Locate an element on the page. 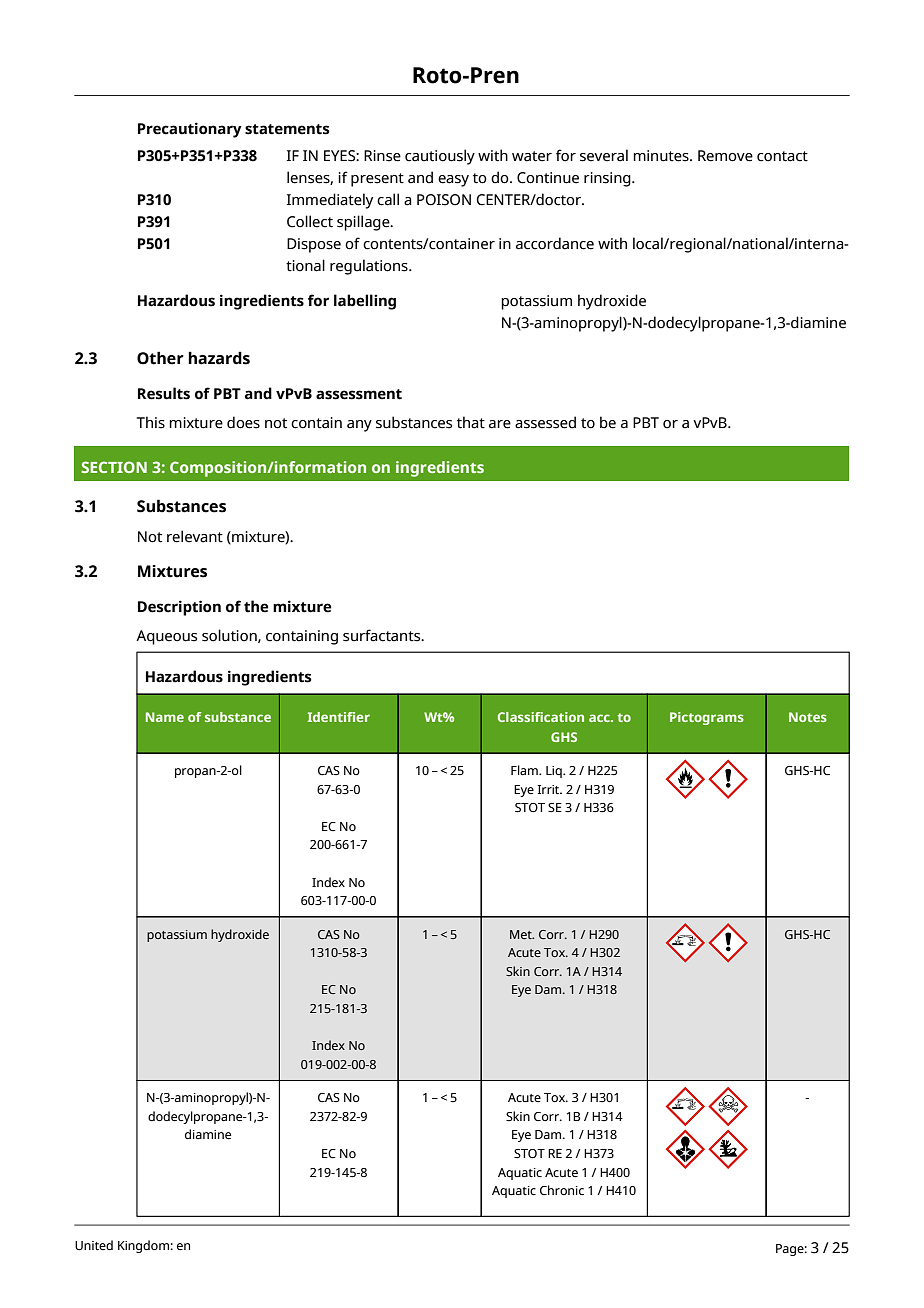  Name is located at coordinates (165, 717).
